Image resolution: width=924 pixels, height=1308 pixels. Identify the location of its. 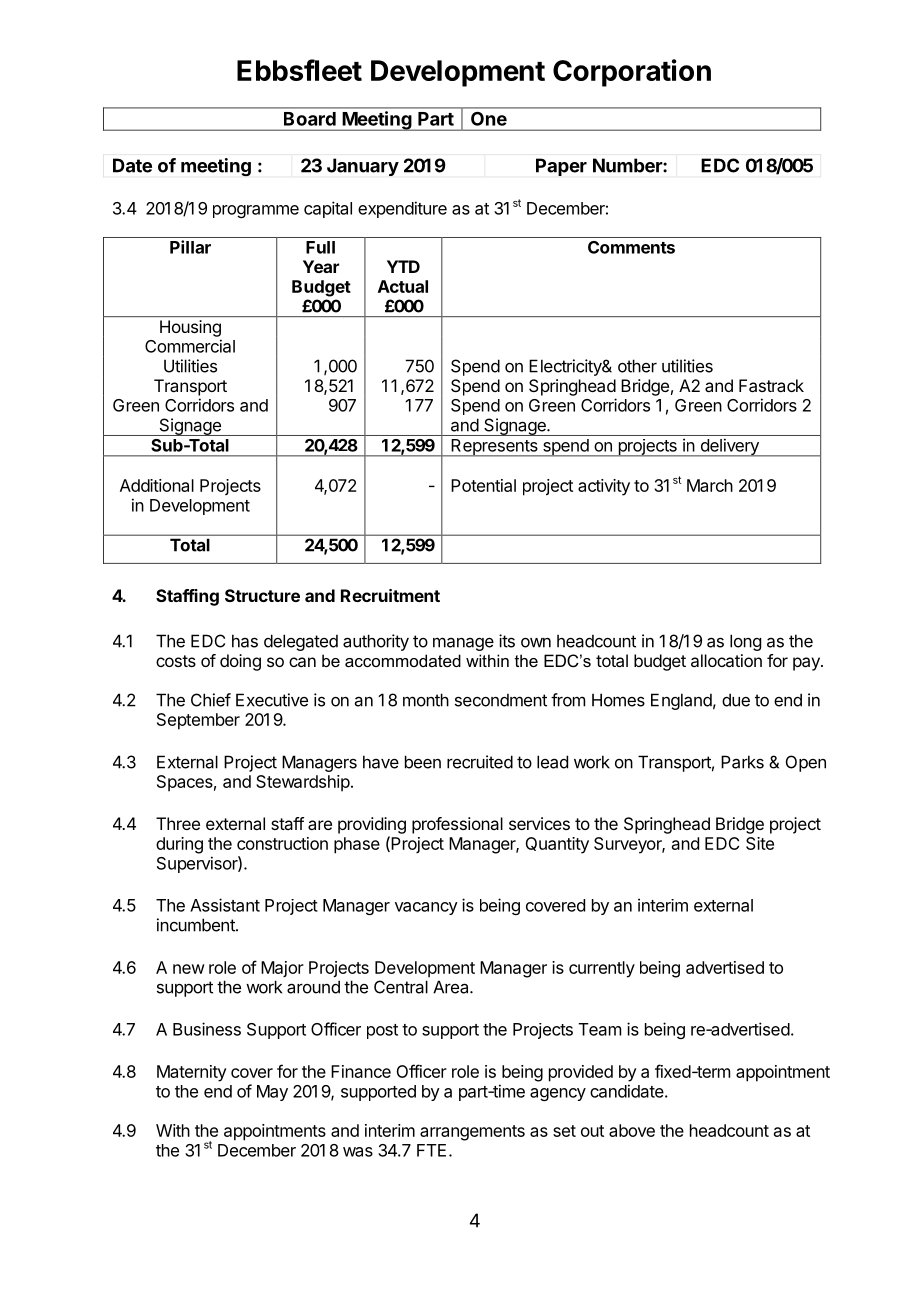
(507, 641).
